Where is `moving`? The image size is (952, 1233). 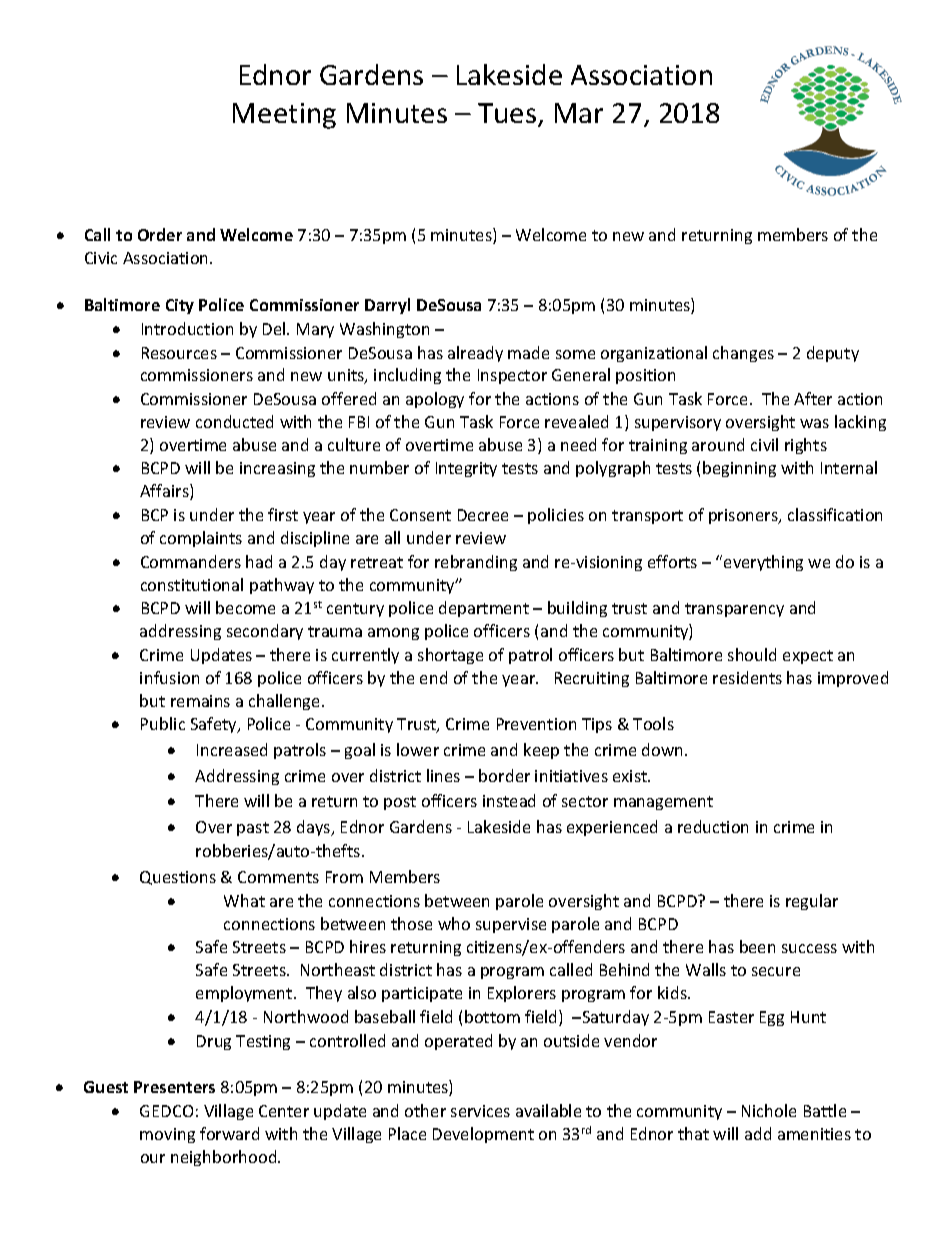 moving is located at coordinates (167, 1135).
